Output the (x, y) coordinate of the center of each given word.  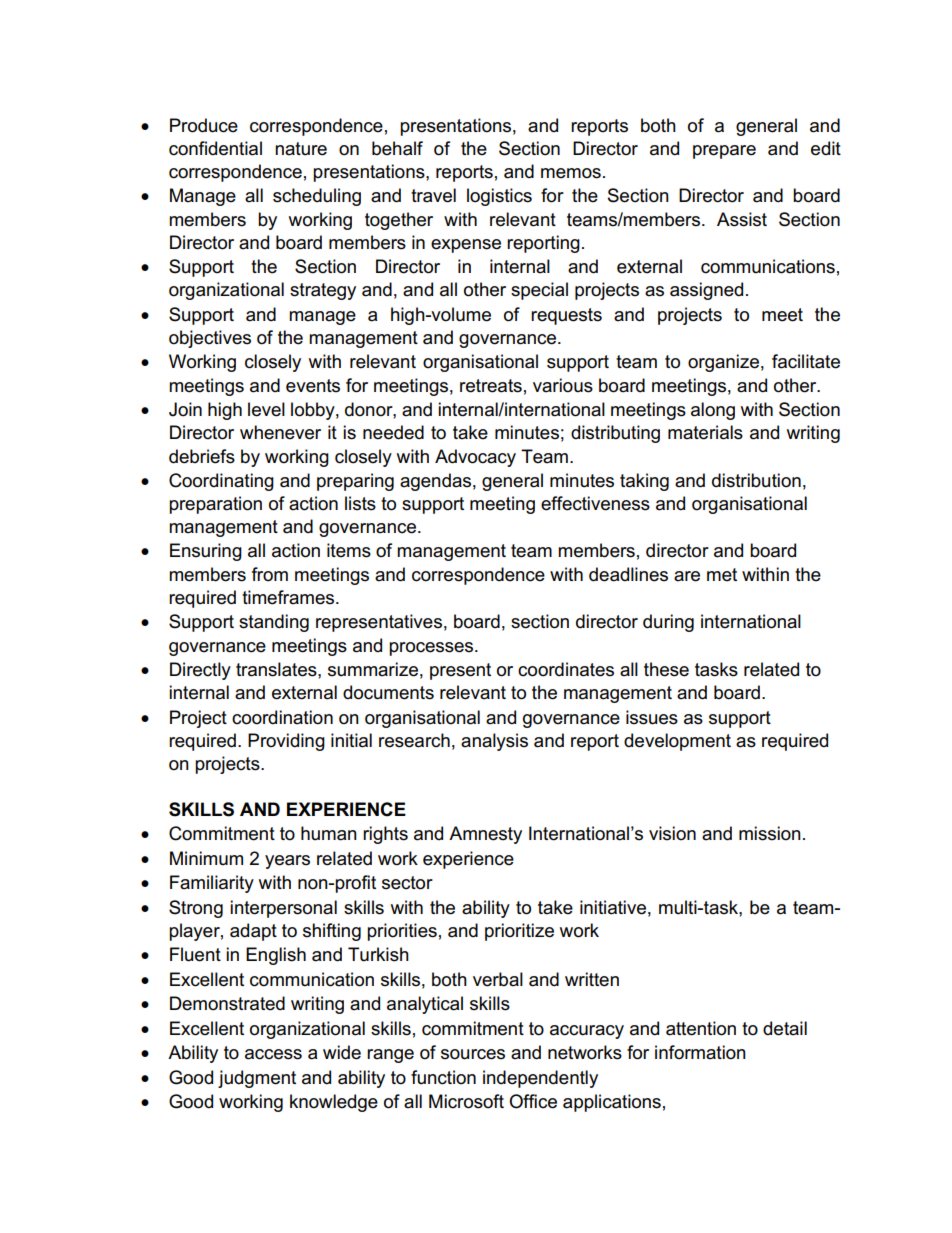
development (677, 742)
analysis (494, 742)
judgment (257, 1079)
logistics (499, 197)
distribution (756, 480)
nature (301, 149)
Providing (286, 742)
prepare (724, 152)
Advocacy (475, 458)
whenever (280, 432)
